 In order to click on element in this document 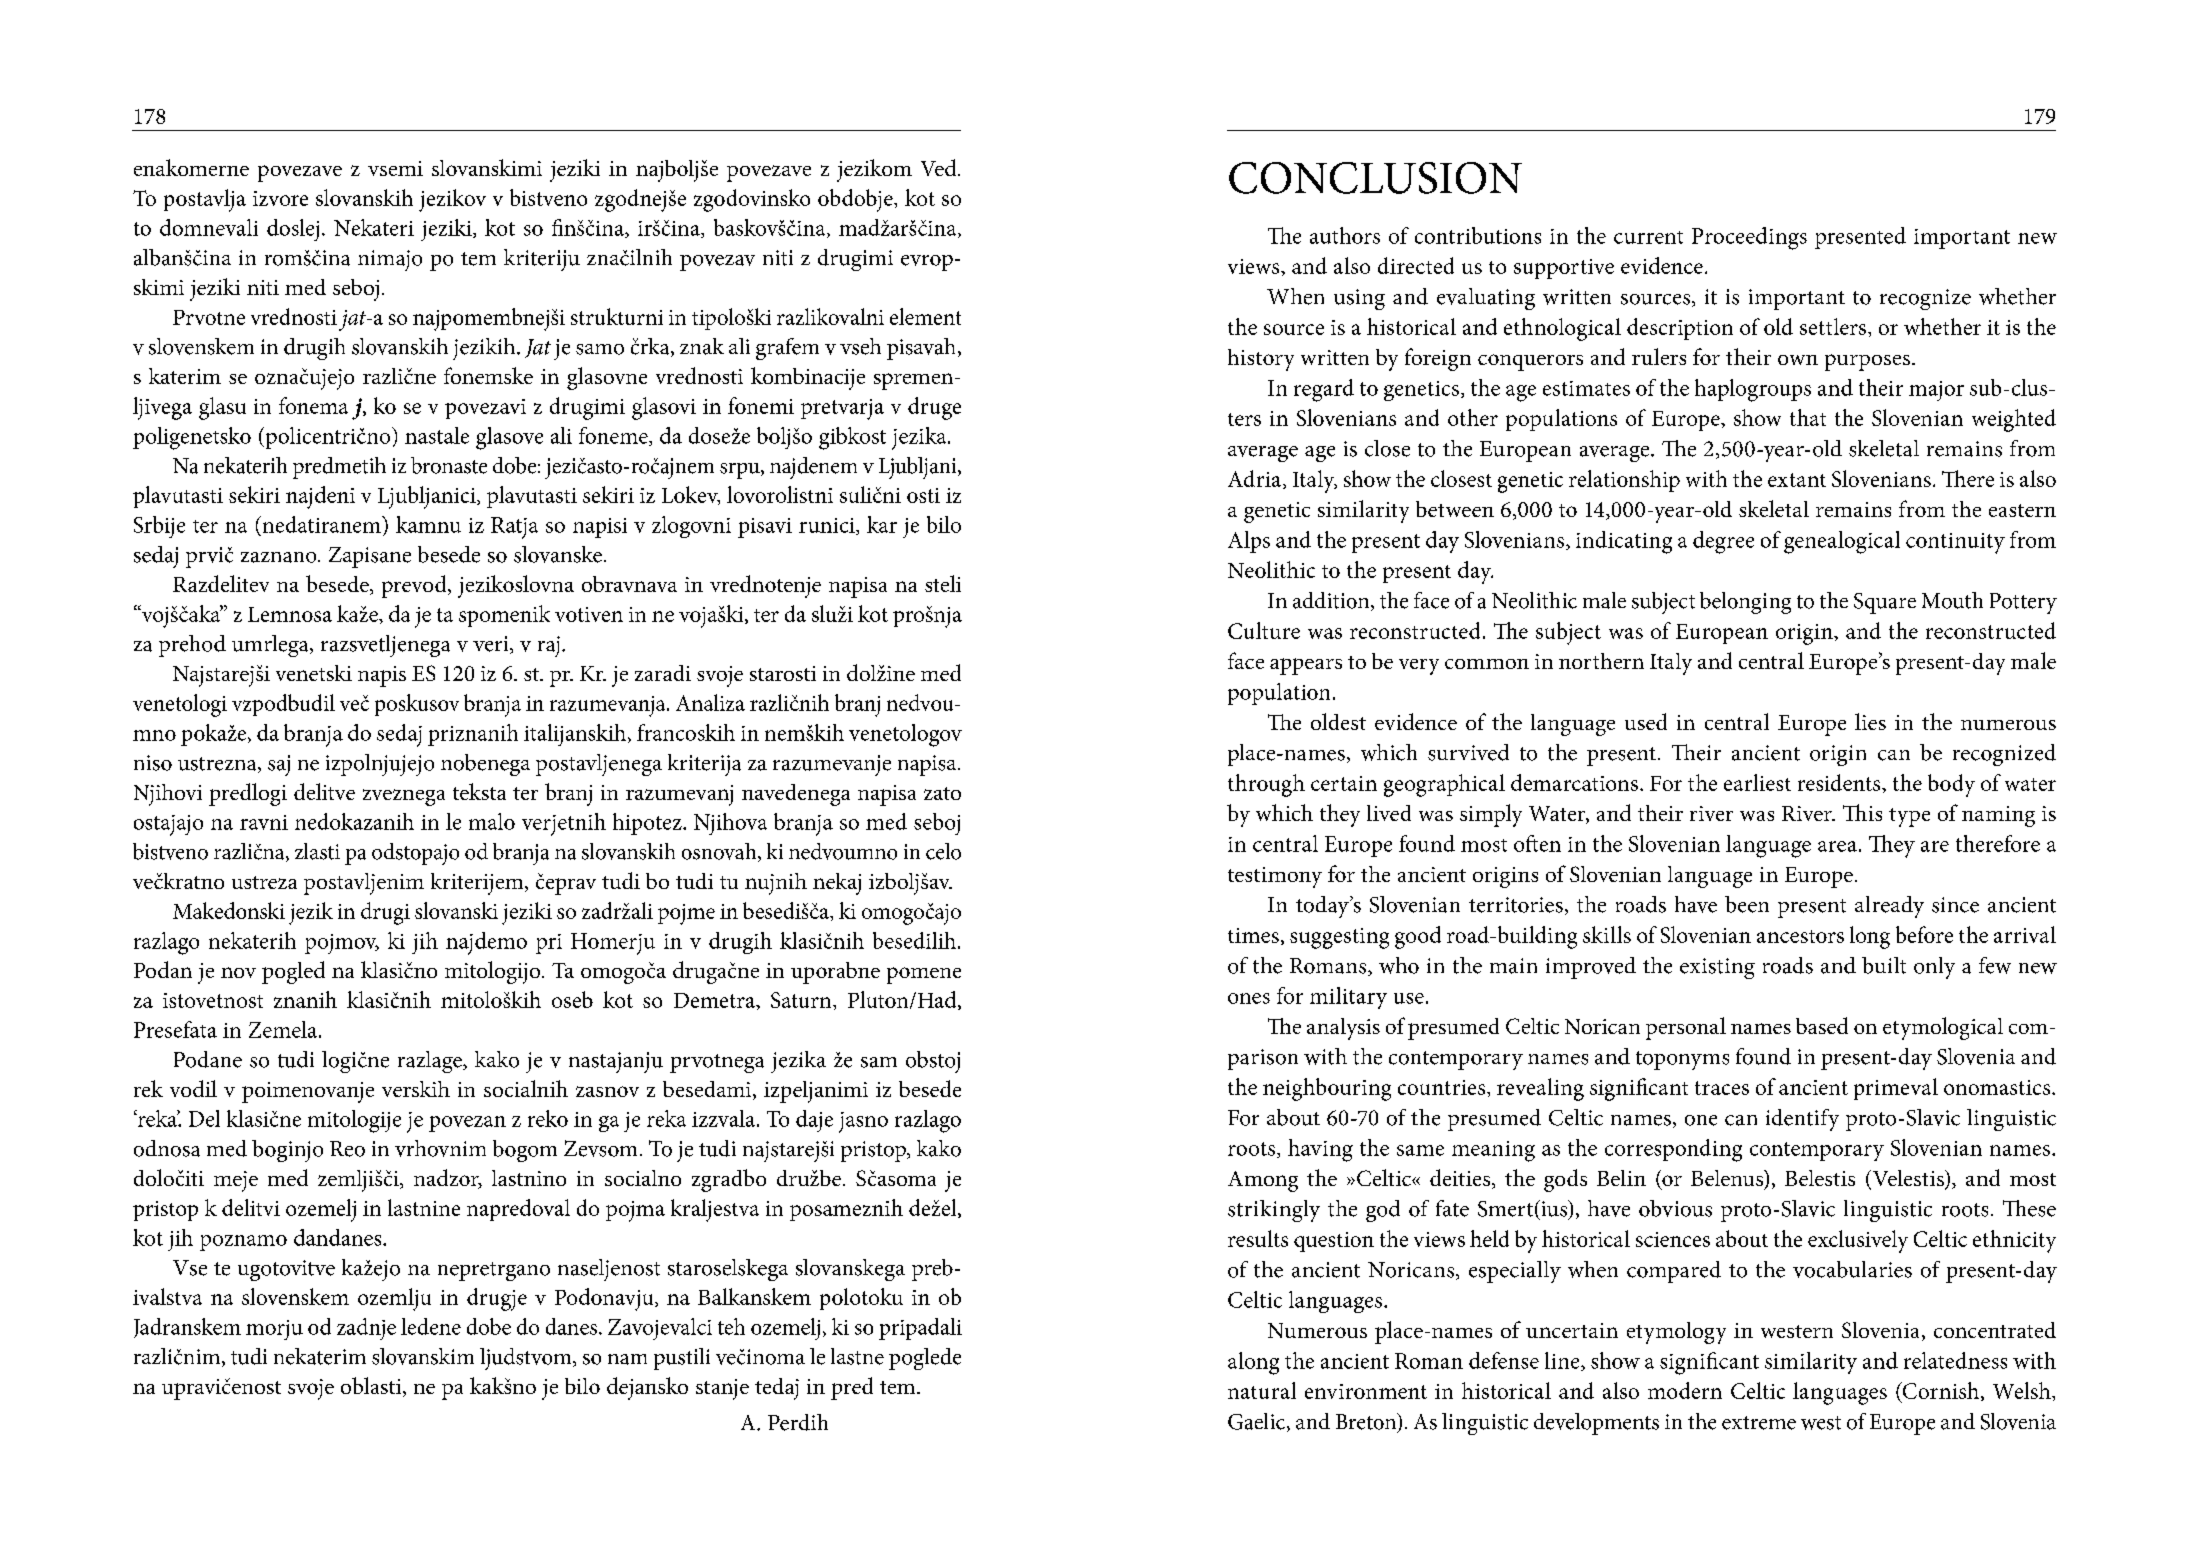, I will do `click(925, 316)`.
